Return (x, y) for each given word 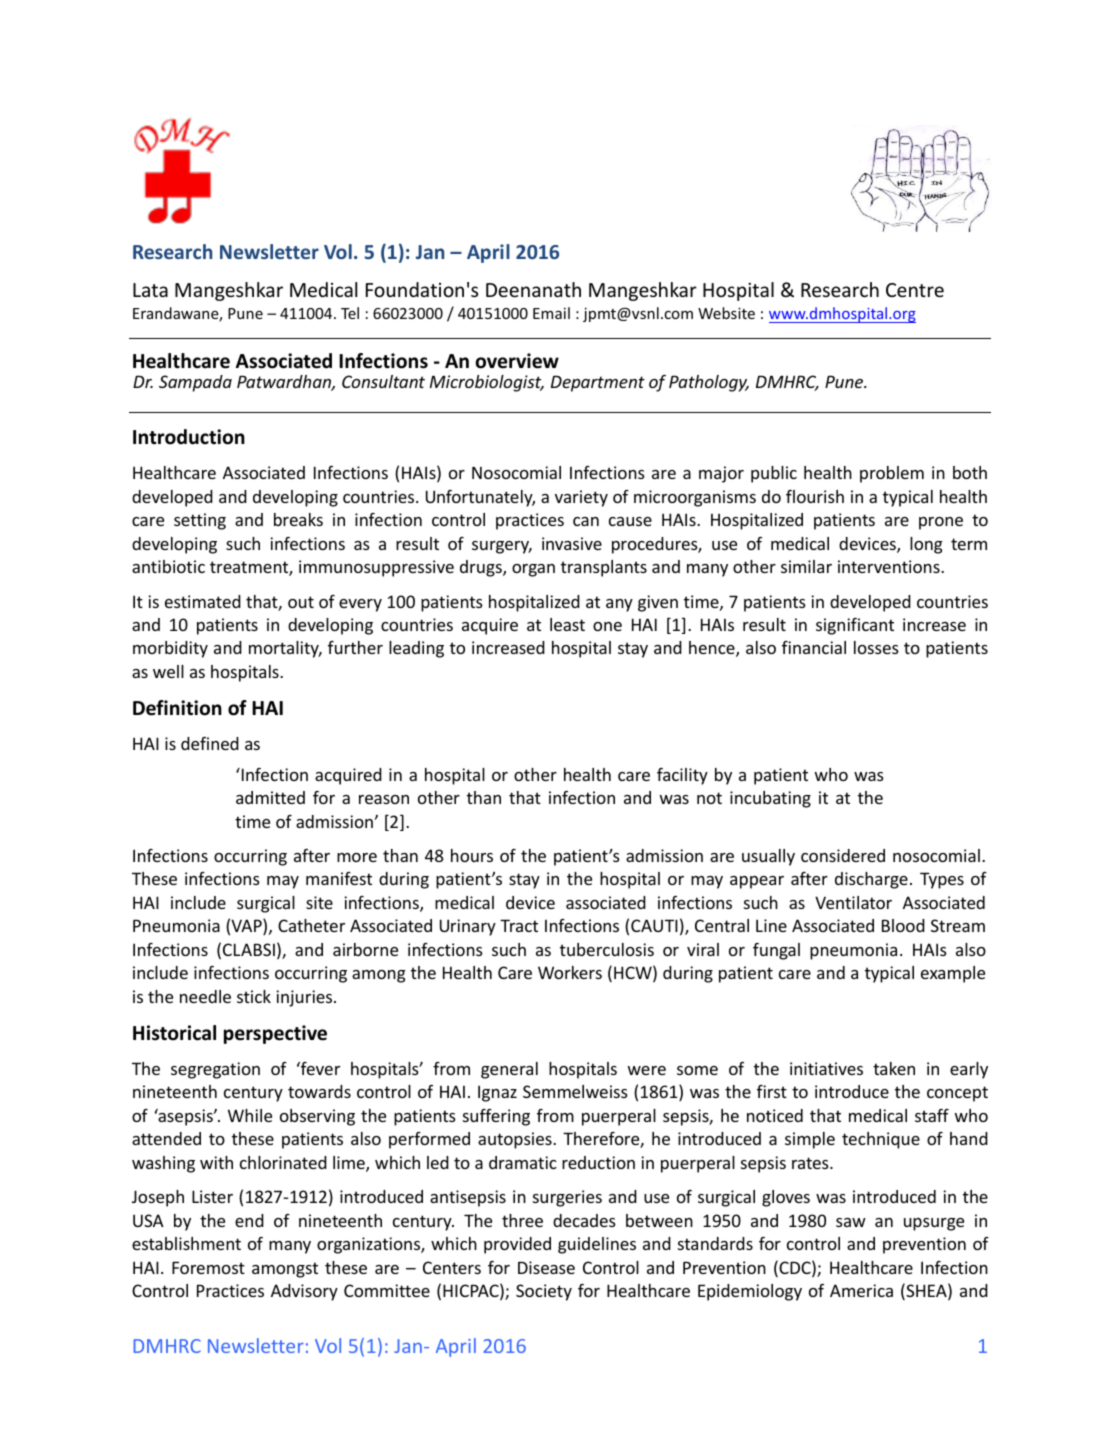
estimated (203, 601)
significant (855, 626)
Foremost (208, 1267)
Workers (570, 972)
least (567, 624)
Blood (903, 925)
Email (551, 313)
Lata (150, 290)
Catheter (311, 925)
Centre (915, 290)
